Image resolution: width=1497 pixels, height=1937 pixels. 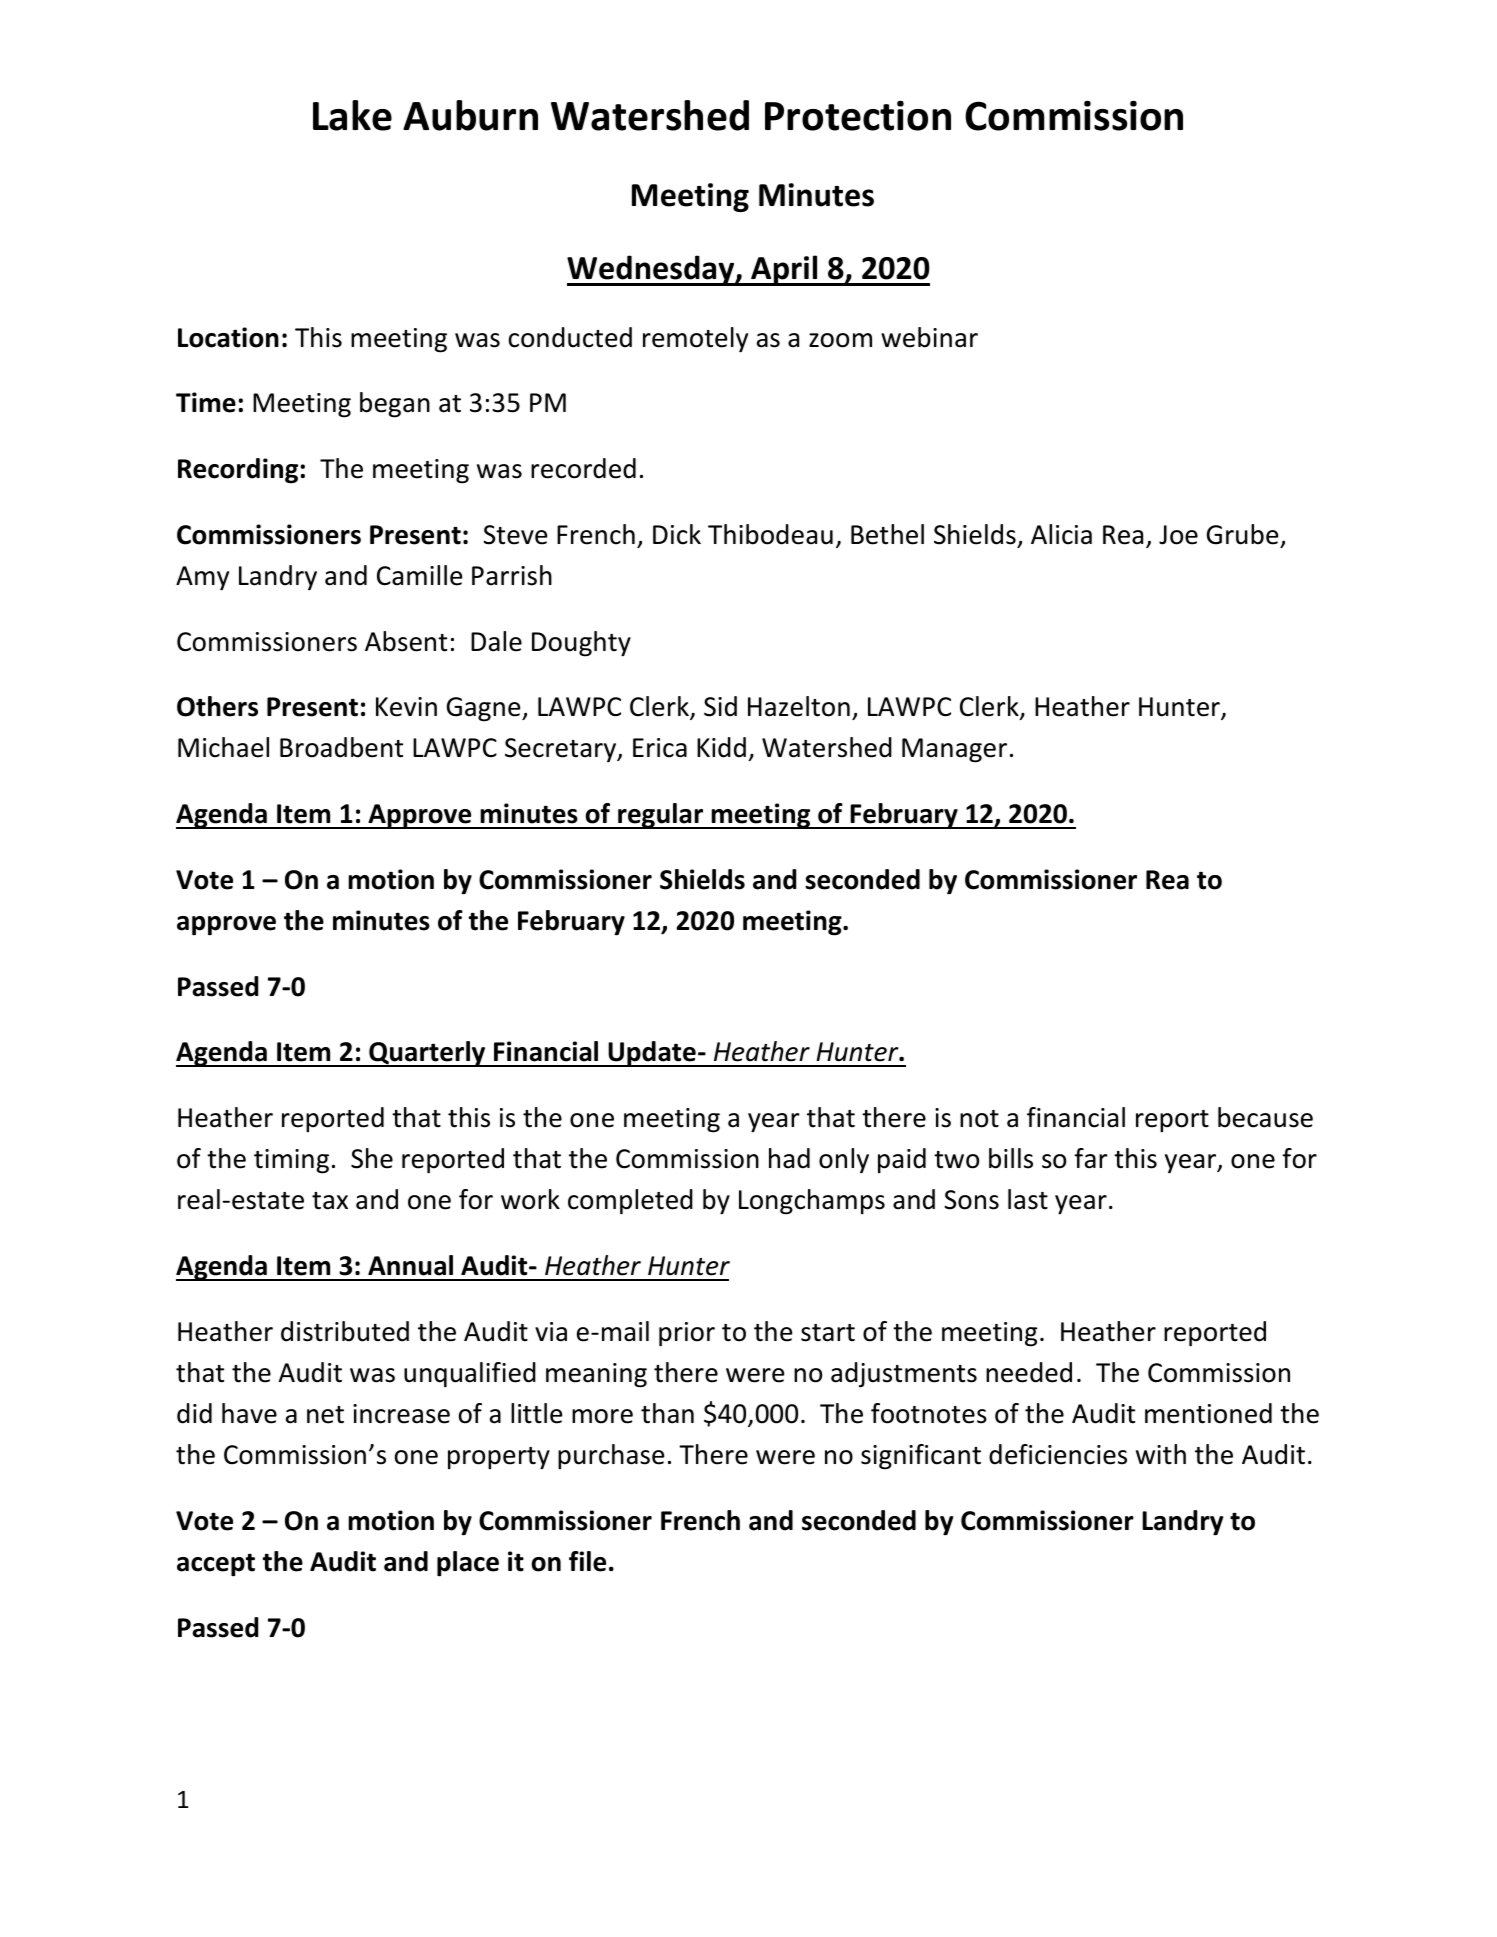 I want to click on had, so click(x=789, y=1158).
